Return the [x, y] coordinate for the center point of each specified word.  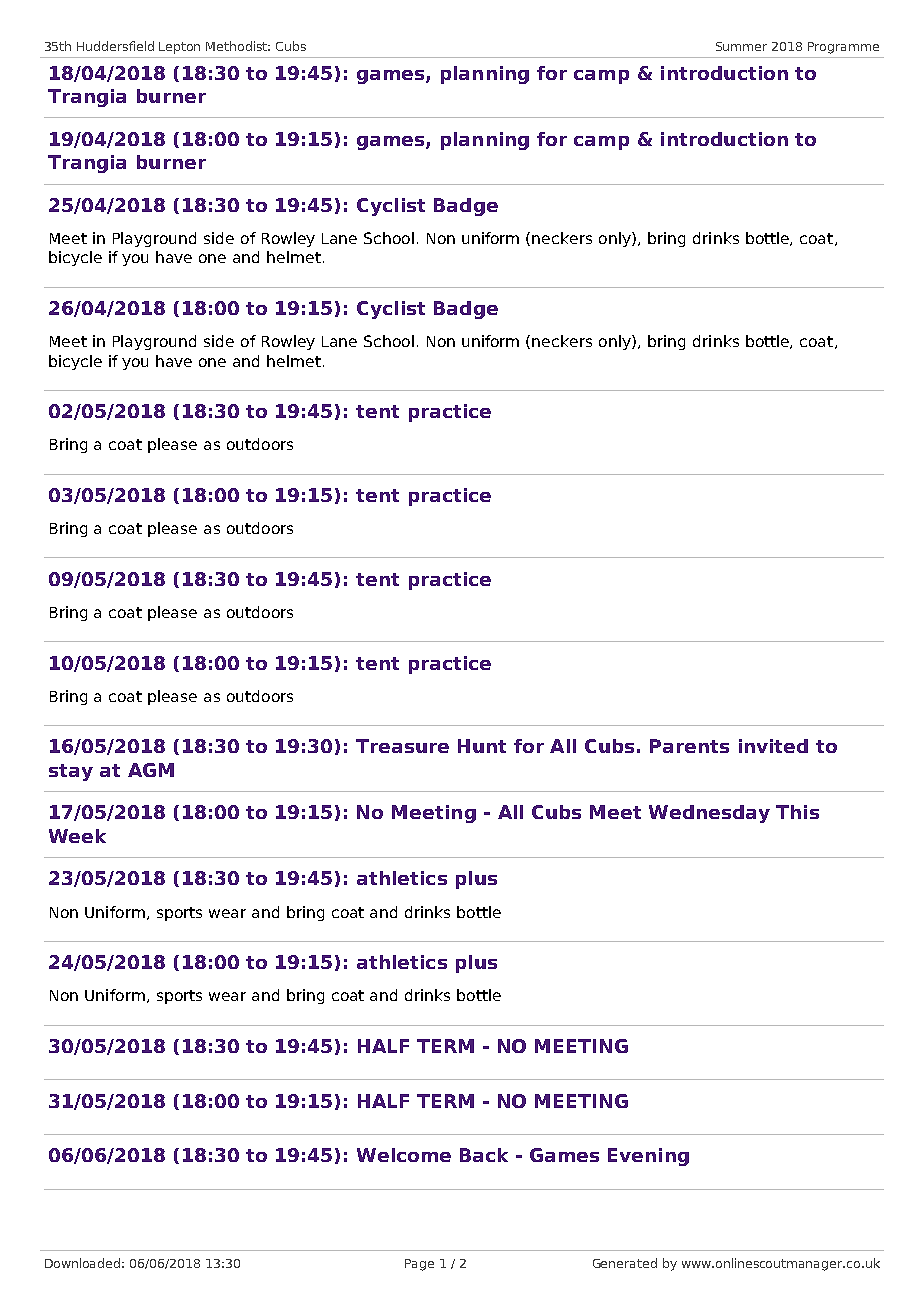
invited [773, 746]
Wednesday [709, 814]
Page [419, 1265]
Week [77, 836]
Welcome [404, 1155]
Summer [741, 46]
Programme [843, 48]
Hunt [482, 746]
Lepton [179, 48]
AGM [151, 770]
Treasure [402, 746]
